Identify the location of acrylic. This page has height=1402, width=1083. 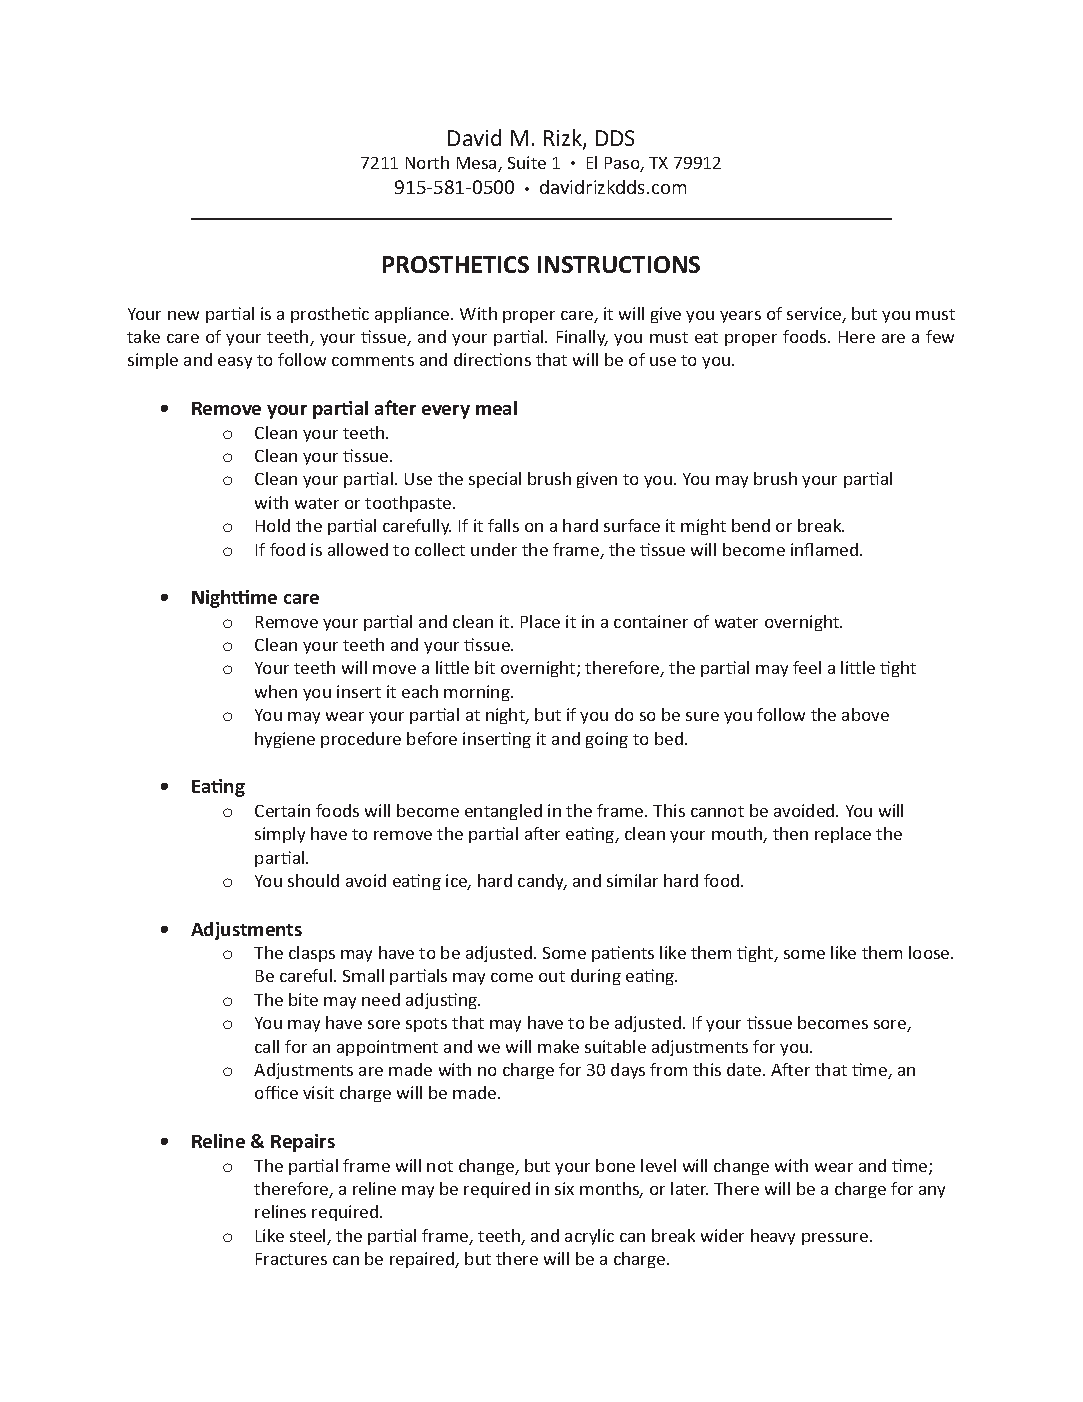
(589, 1237).
